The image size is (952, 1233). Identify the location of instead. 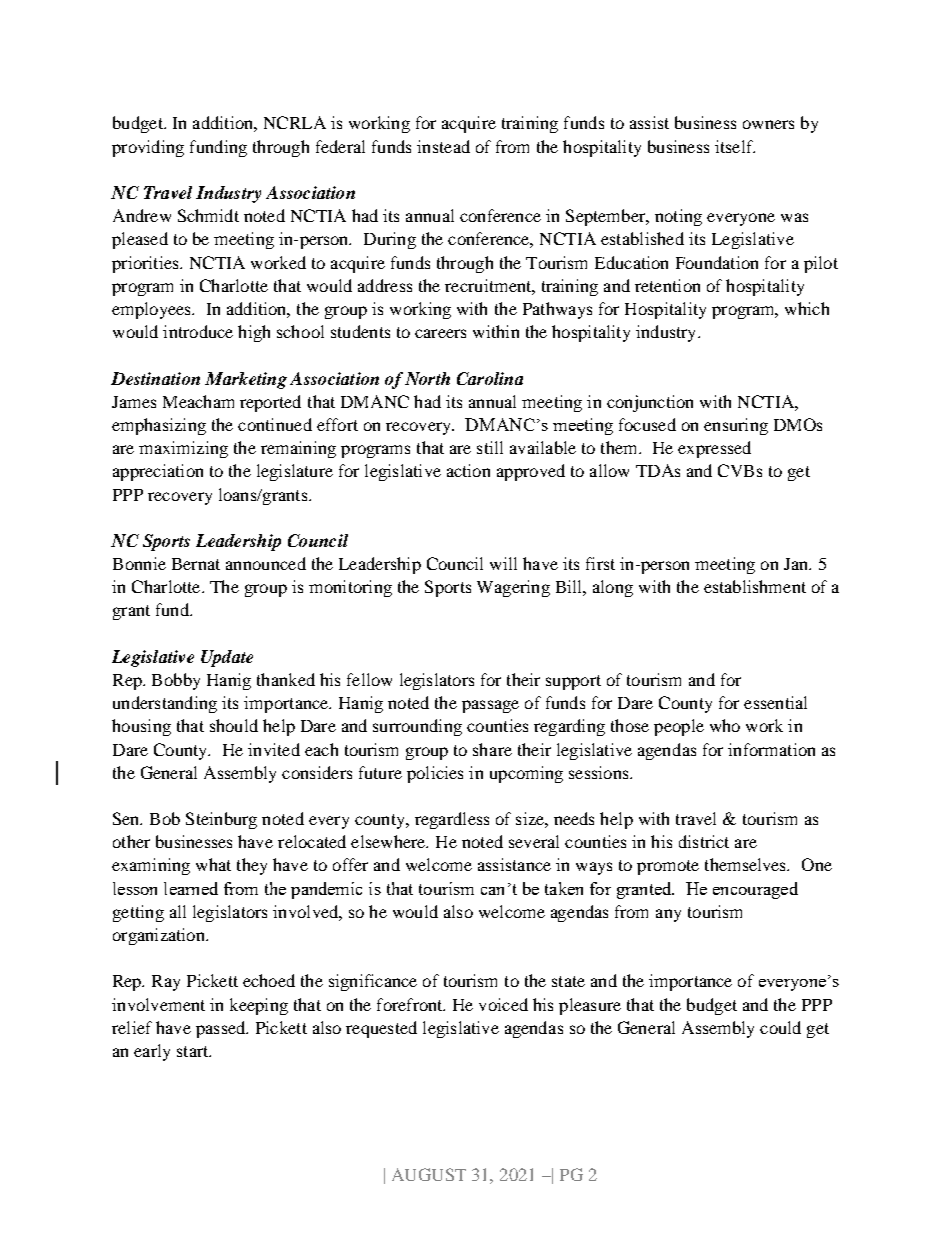
(443, 146).
